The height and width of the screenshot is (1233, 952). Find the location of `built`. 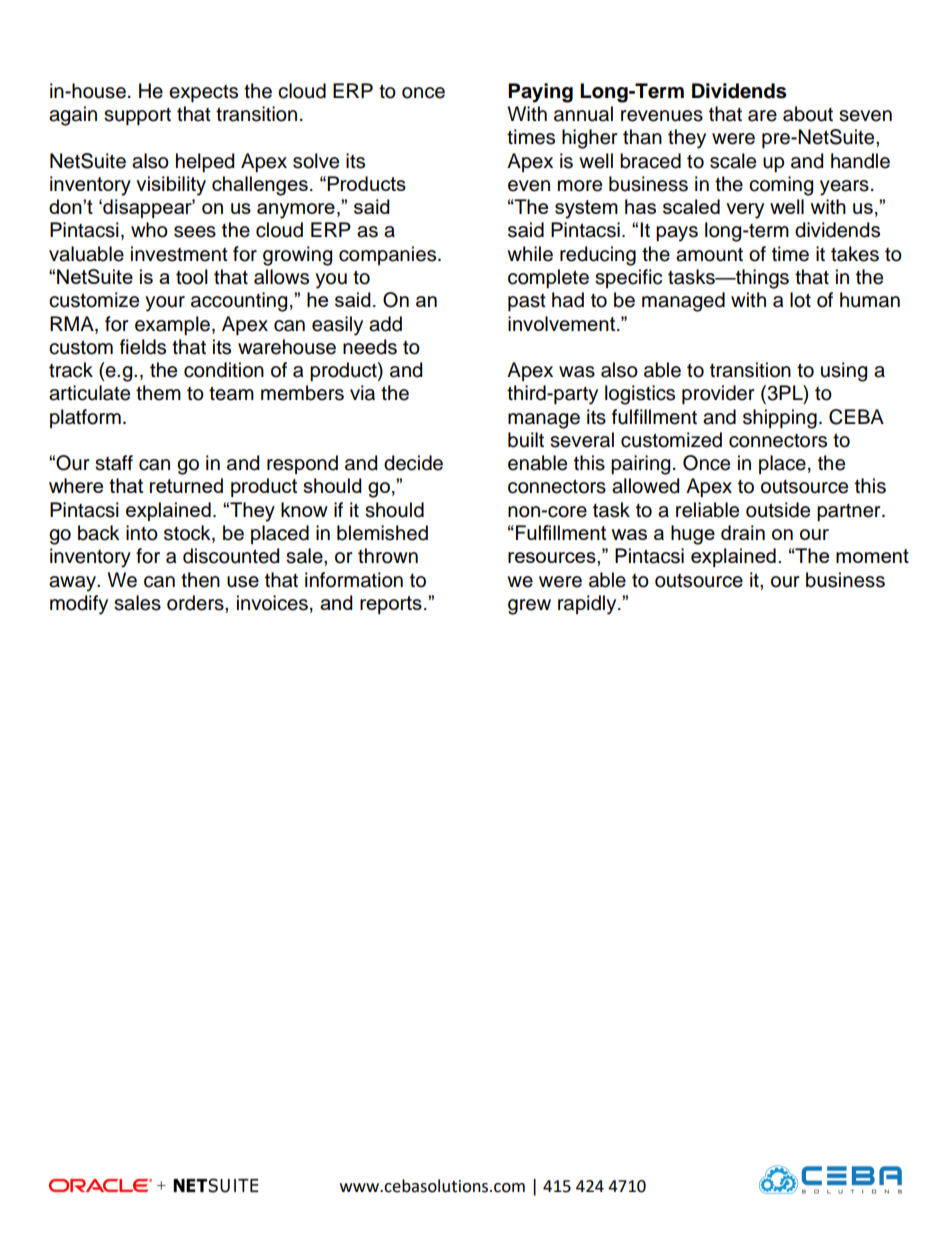

built is located at coordinates (526, 440).
